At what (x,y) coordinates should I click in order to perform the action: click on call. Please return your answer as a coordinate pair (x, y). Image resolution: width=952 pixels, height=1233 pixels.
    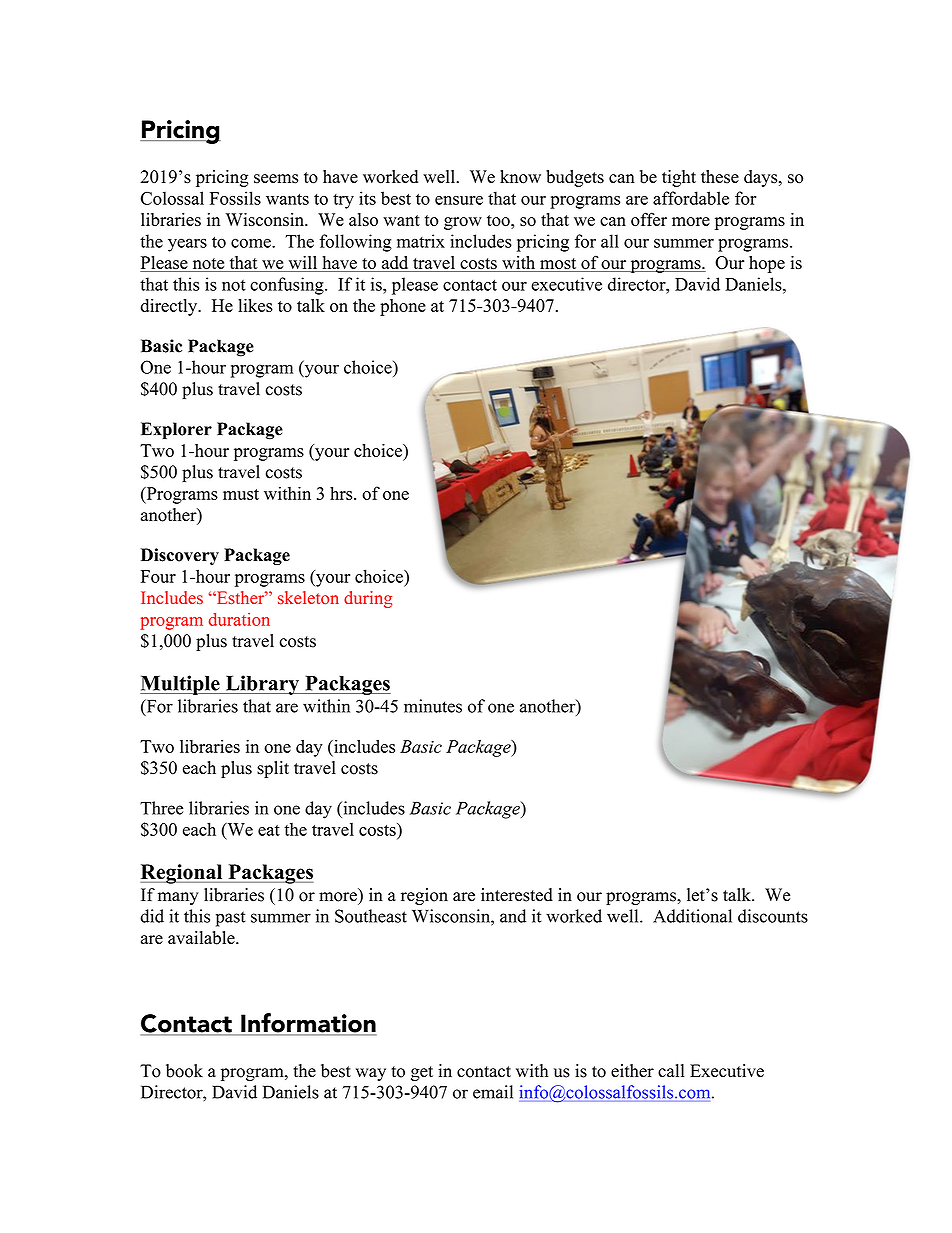
    Looking at the image, I should click on (671, 1071).
